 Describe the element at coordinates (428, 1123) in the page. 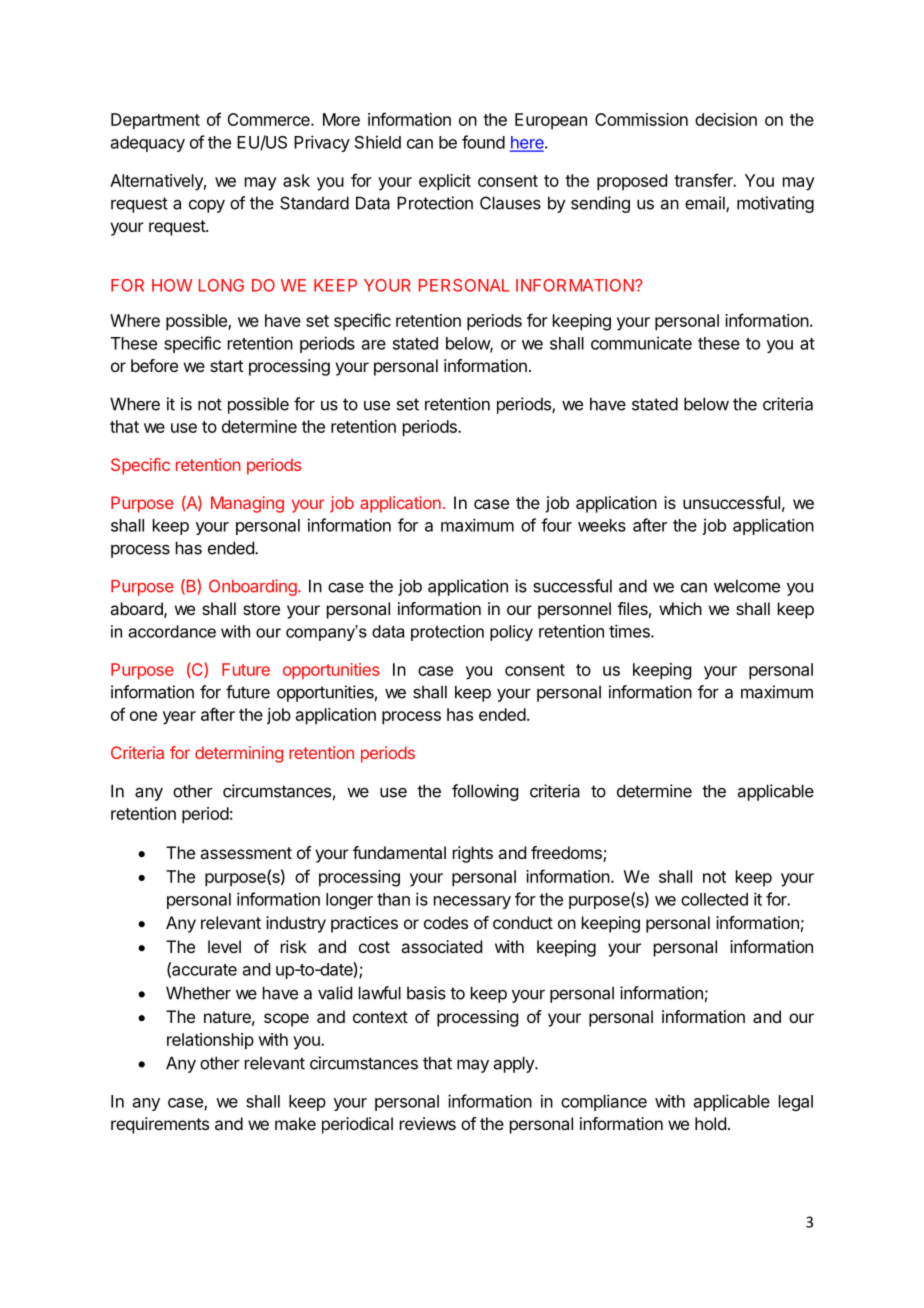

I see `reviews` at that location.
